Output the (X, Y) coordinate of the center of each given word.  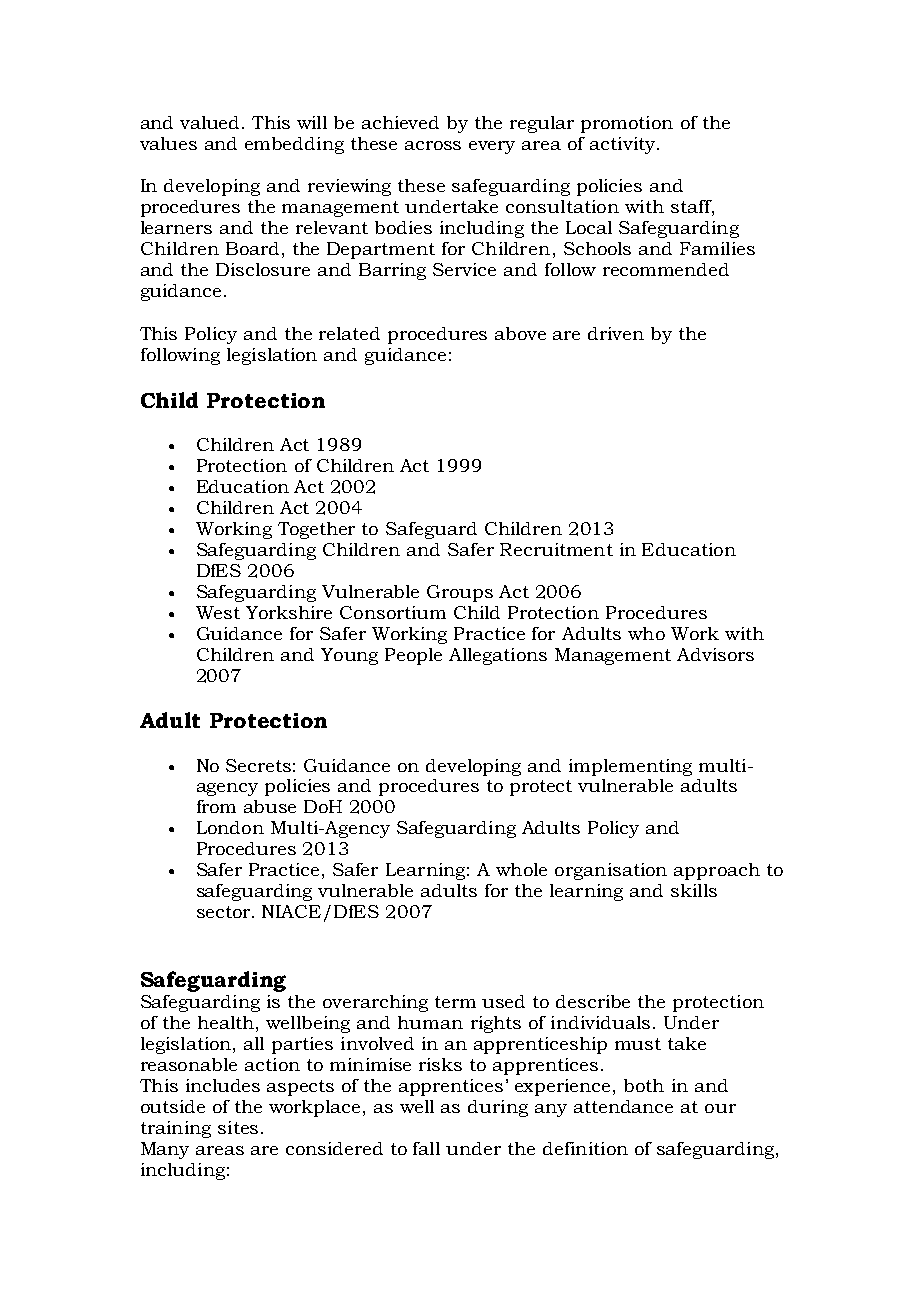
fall (426, 1148)
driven (616, 333)
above (520, 333)
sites (238, 1127)
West (218, 612)
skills (694, 890)
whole (521, 869)
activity (624, 145)
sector (225, 912)
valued (211, 122)
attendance (623, 1106)
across (433, 145)
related (349, 333)
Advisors (715, 654)
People (413, 656)
